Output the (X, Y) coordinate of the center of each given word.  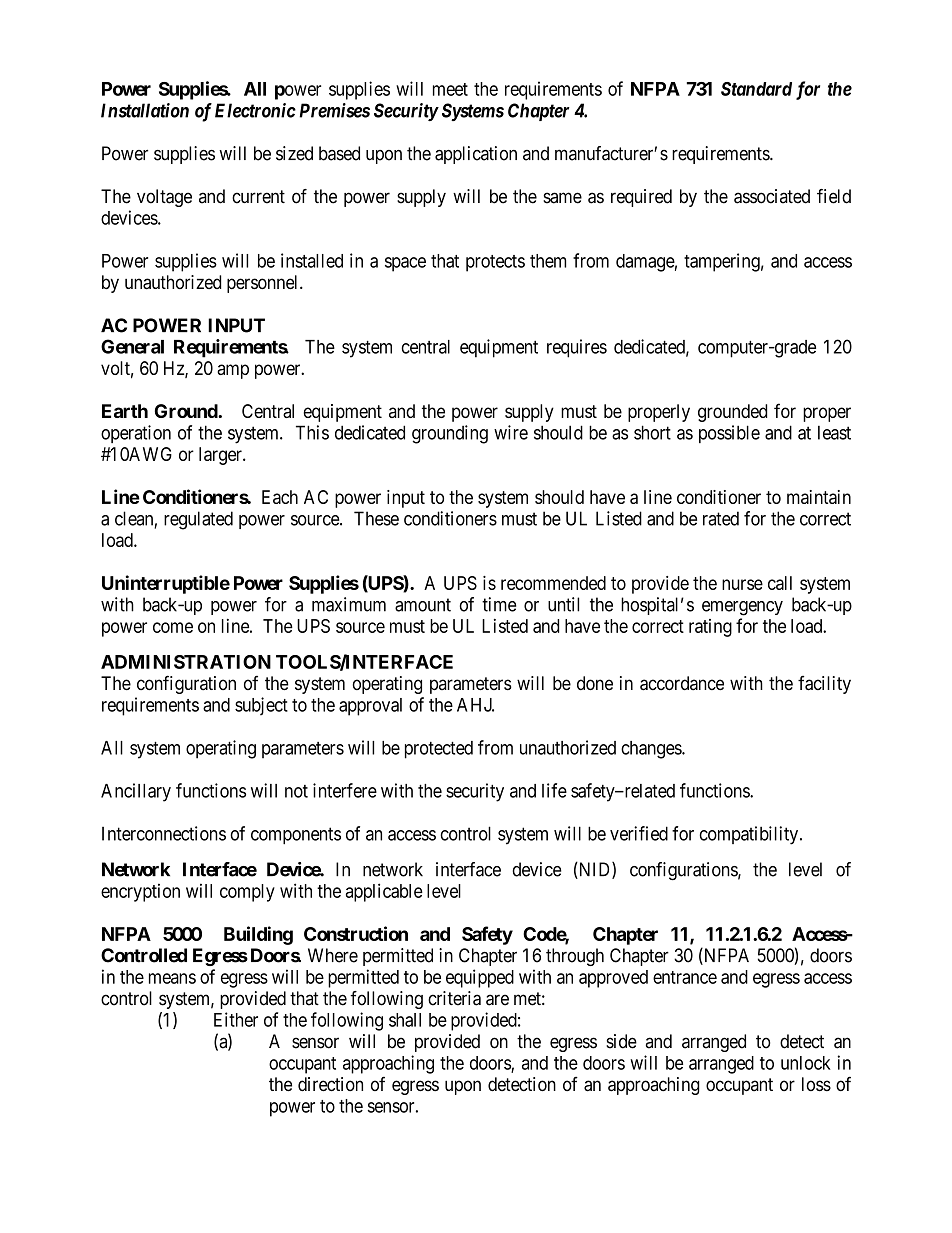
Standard (756, 89)
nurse (742, 584)
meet (450, 89)
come (173, 627)
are (497, 1000)
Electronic (255, 110)
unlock (806, 1063)
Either (236, 1019)
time (499, 604)
